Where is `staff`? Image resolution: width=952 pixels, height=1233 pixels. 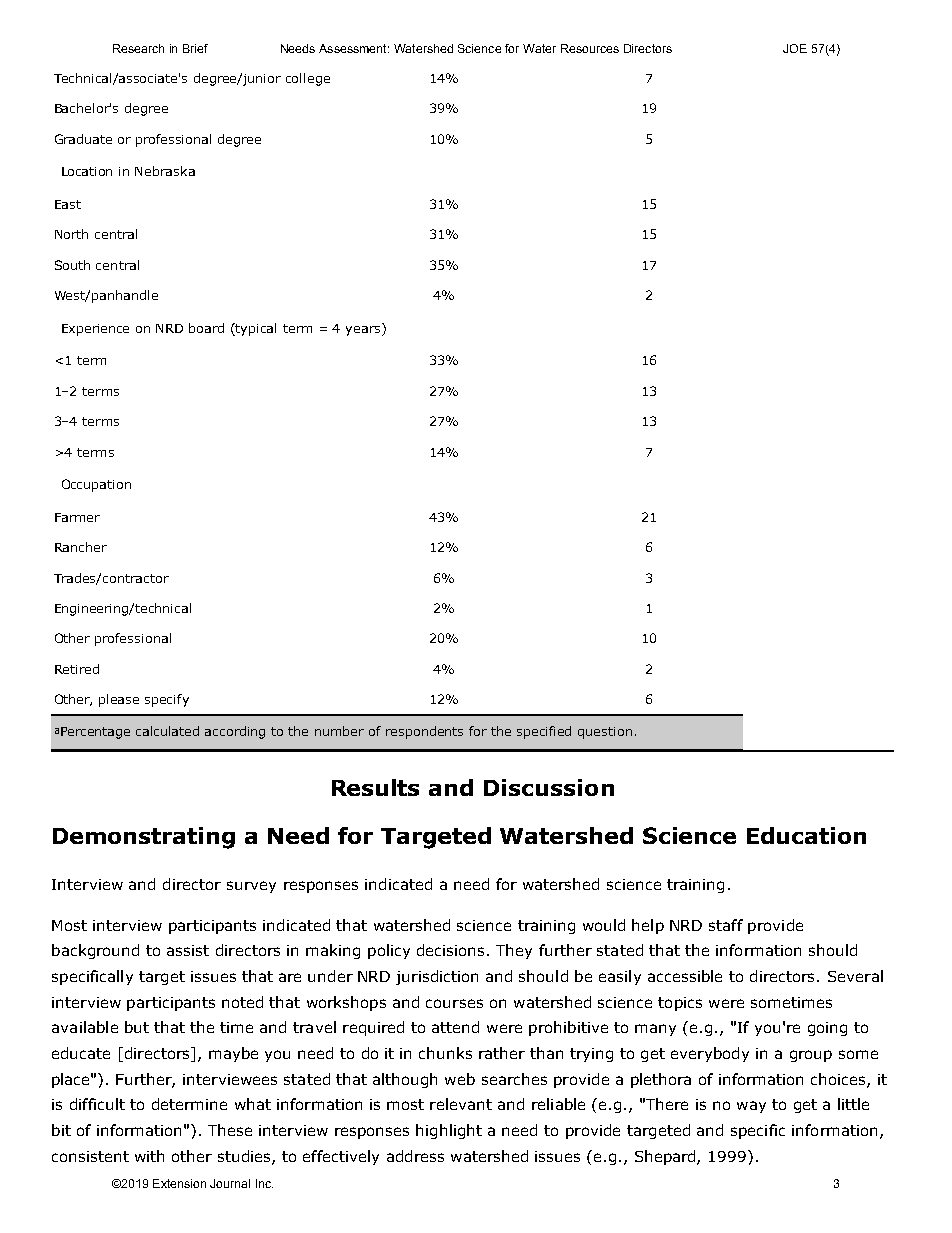
staff is located at coordinates (726, 925).
